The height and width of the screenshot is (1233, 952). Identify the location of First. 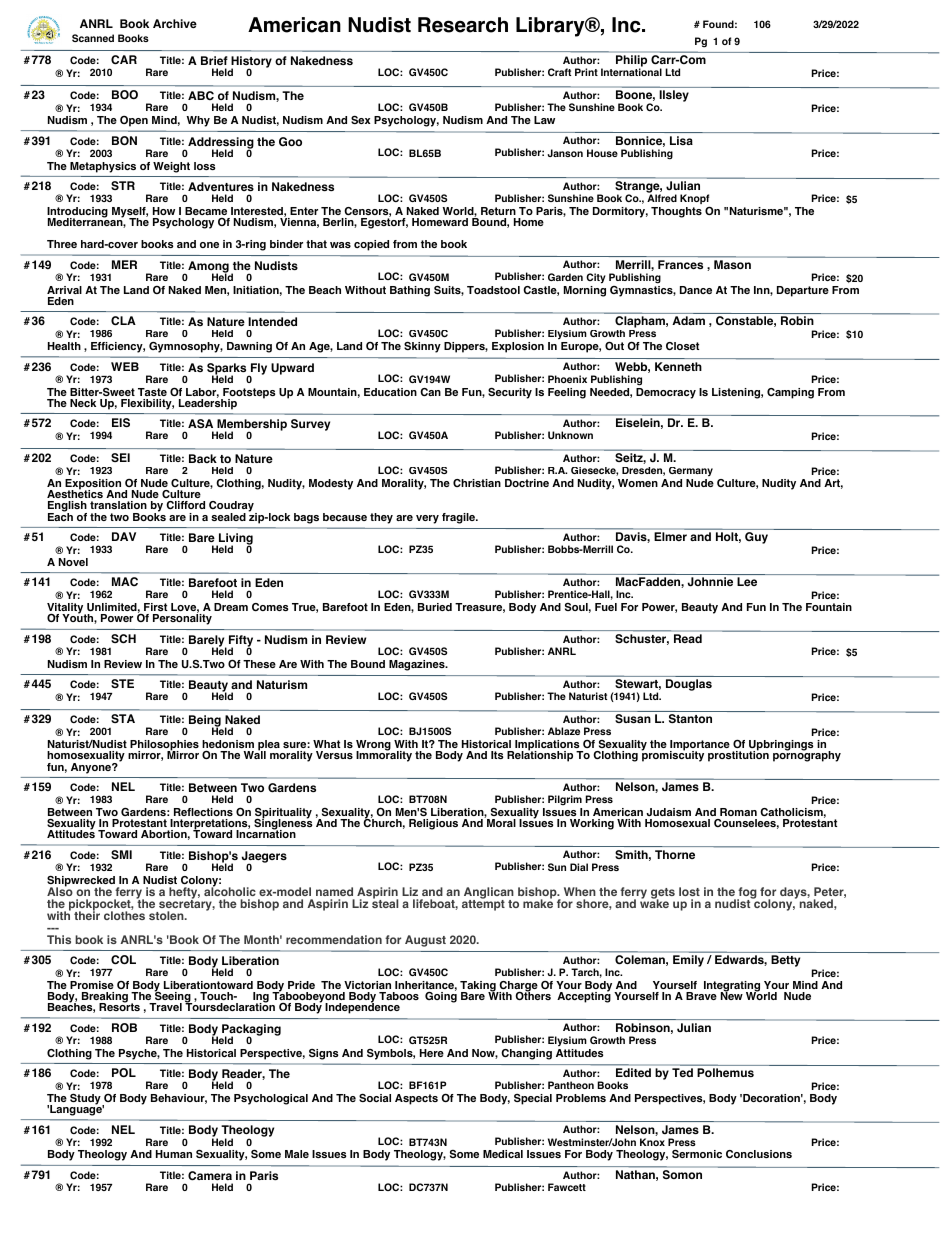
(155, 607).
